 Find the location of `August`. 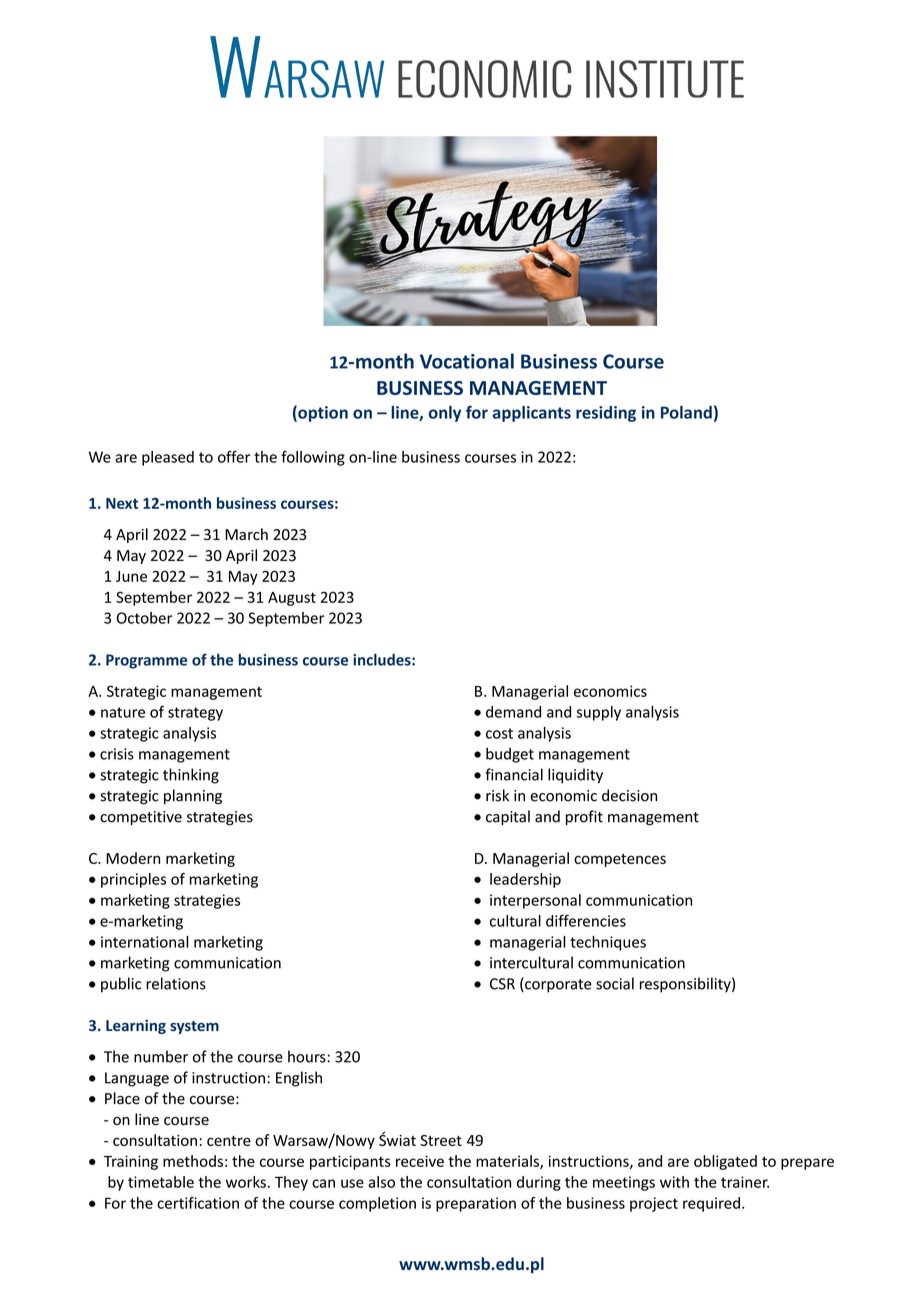

August is located at coordinates (292, 599).
